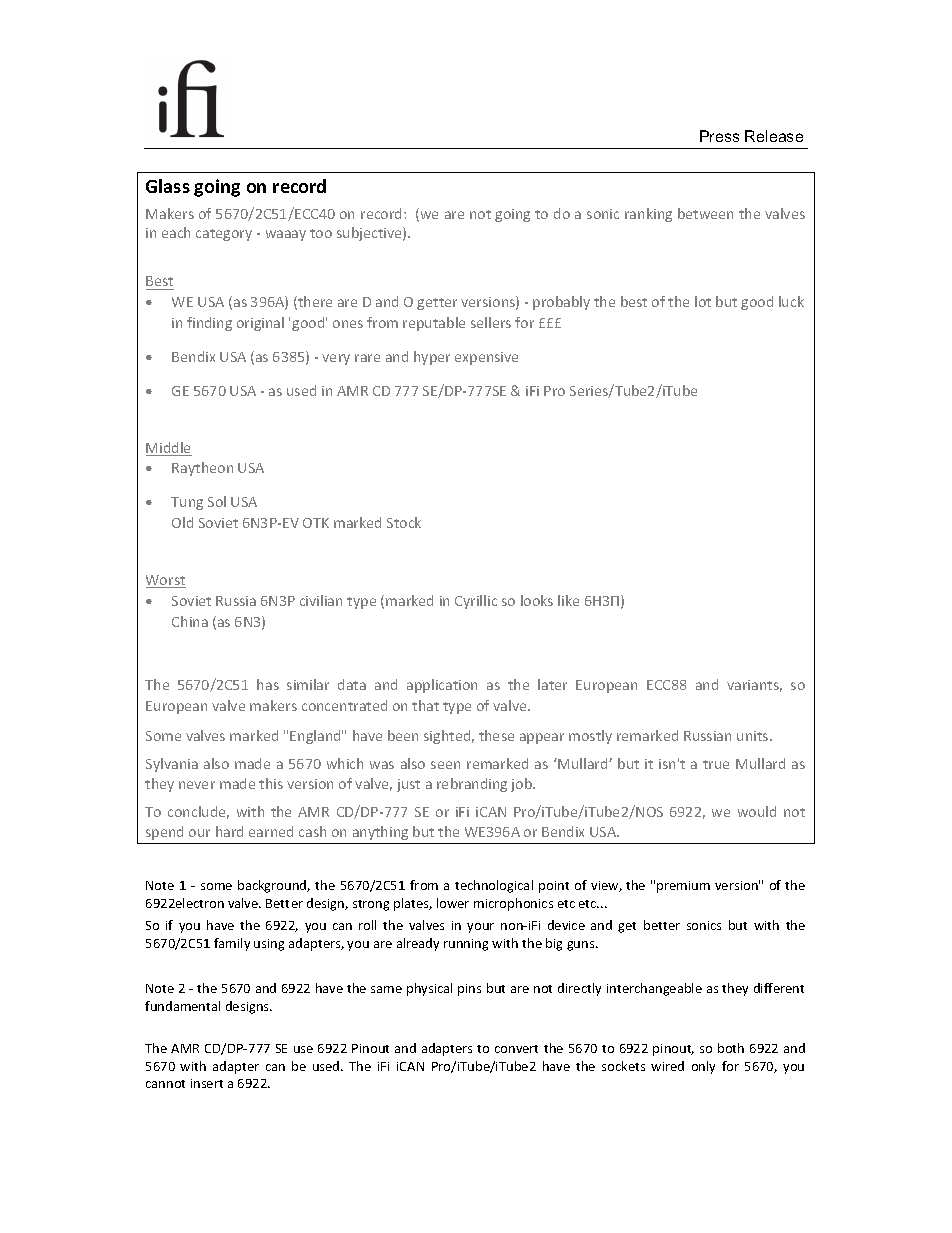  Describe the element at coordinates (476, 602) in the screenshot. I see `Cyrillic` at that location.
